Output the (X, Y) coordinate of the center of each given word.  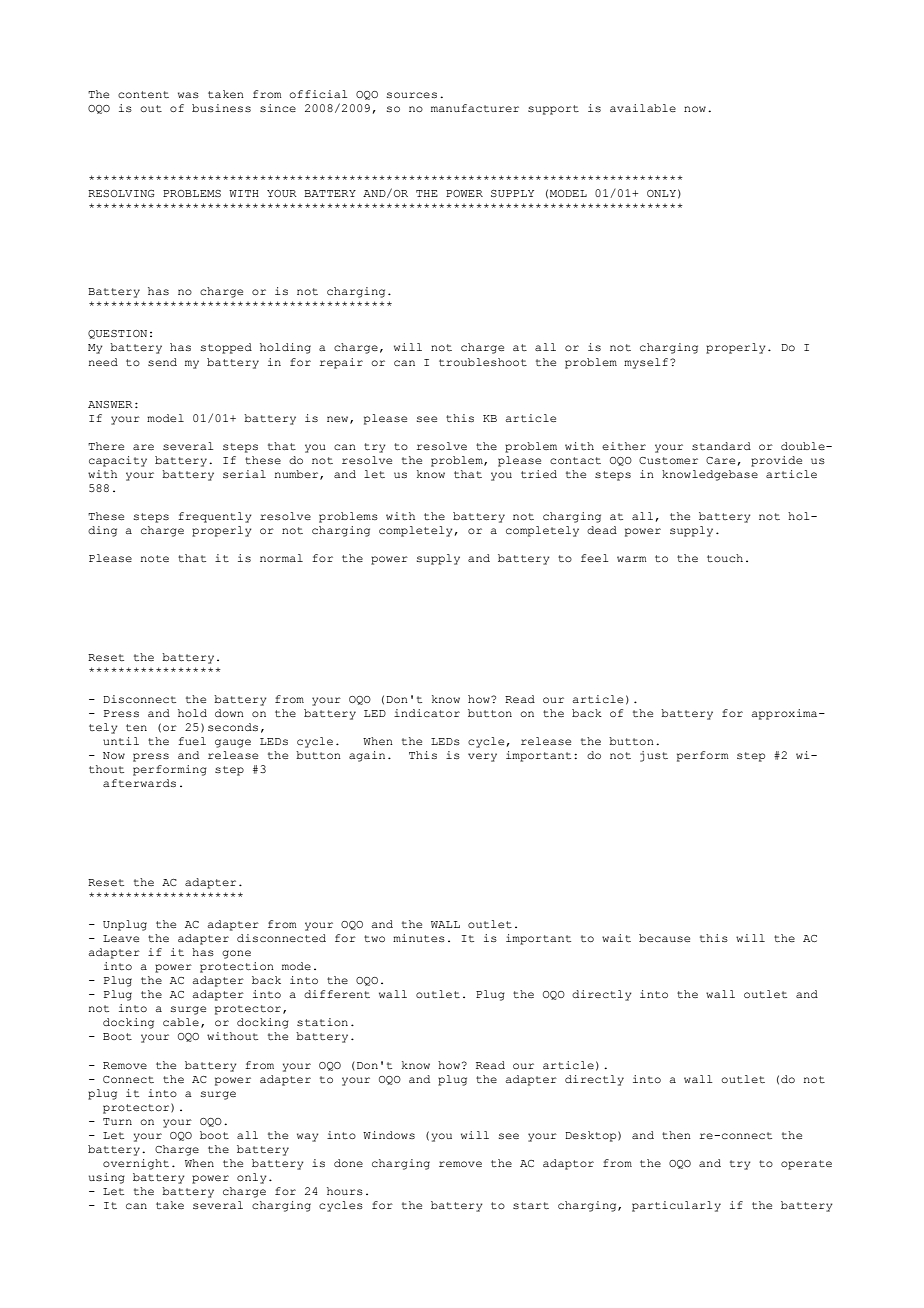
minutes (419, 938)
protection (237, 967)
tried (539, 474)
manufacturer (475, 108)
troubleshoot (483, 362)
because (664, 938)
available (643, 108)
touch (725, 558)
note (154, 558)
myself (647, 363)
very (482, 757)
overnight (136, 1164)
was (188, 95)
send (162, 362)
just (654, 756)
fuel (192, 741)
